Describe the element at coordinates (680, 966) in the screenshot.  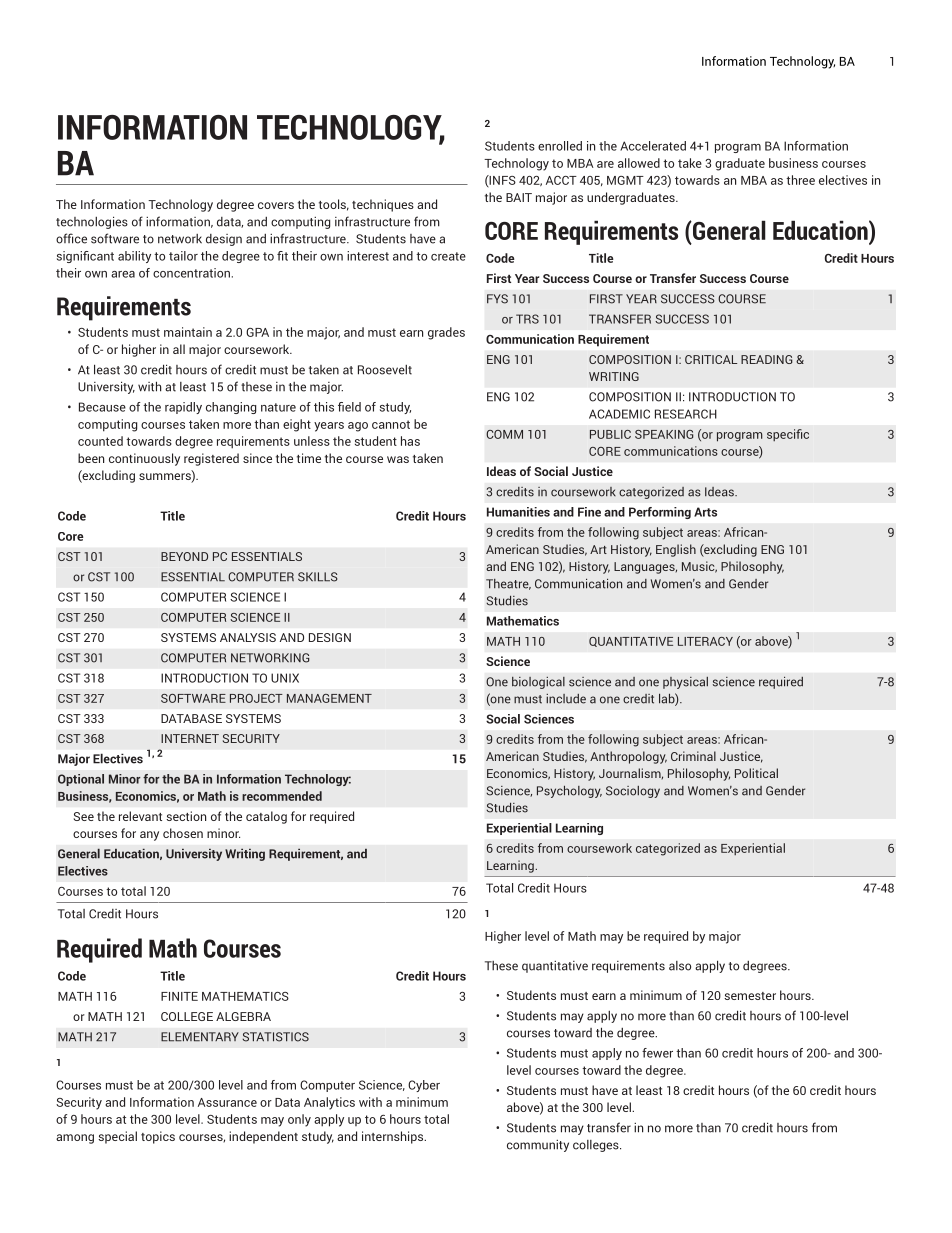
I see `also` at that location.
